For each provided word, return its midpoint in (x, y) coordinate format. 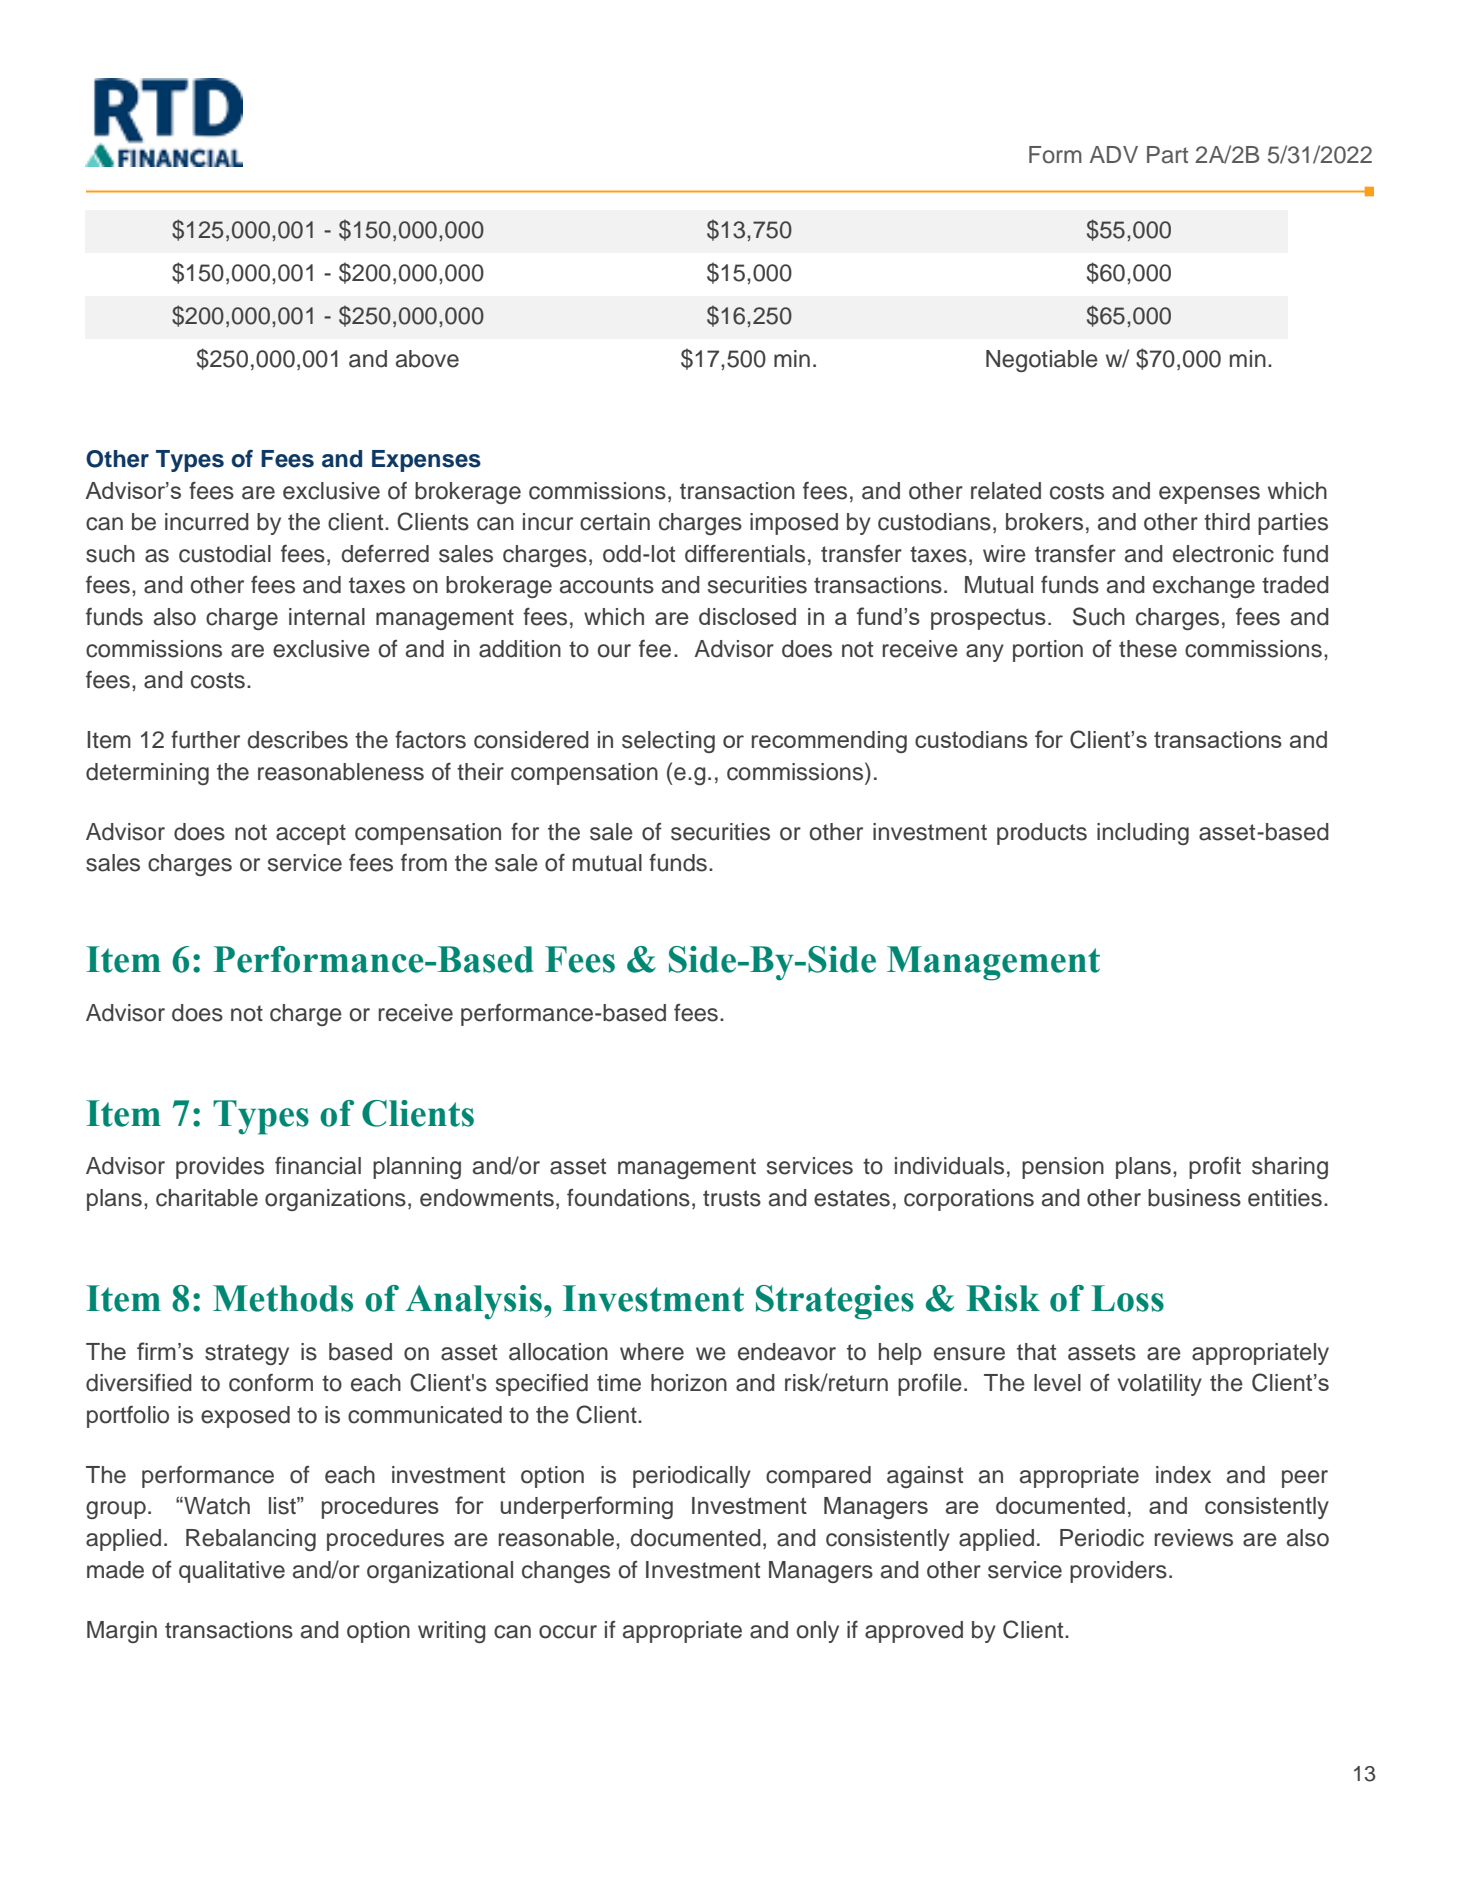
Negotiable (1042, 361)
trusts (732, 1198)
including (1143, 834)
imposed (794, 524)
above (427, 359)
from (424, 862)
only (818, 1632)
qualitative (232, 1572)
